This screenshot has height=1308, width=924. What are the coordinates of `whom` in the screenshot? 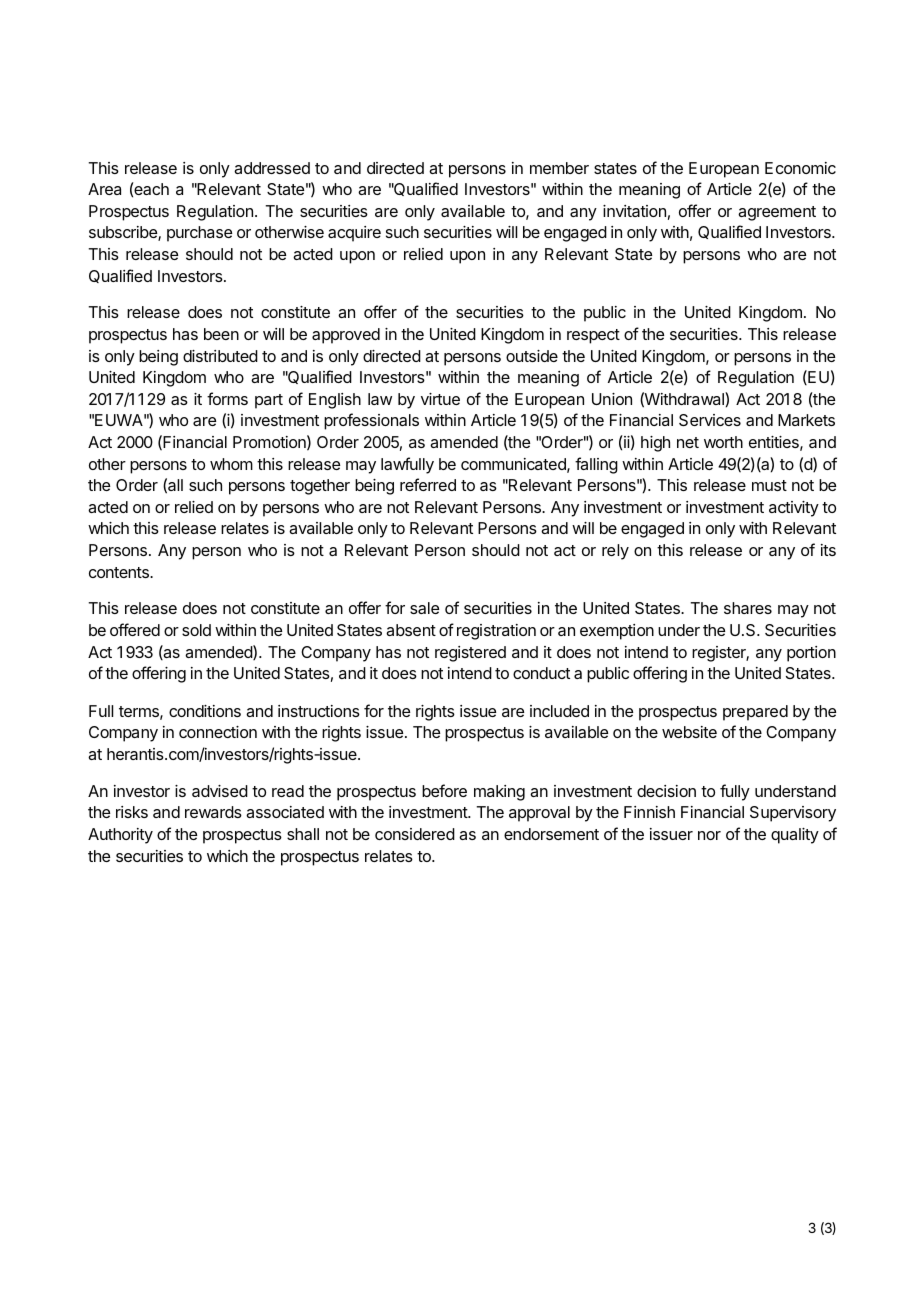 It's located at (231, 464).
